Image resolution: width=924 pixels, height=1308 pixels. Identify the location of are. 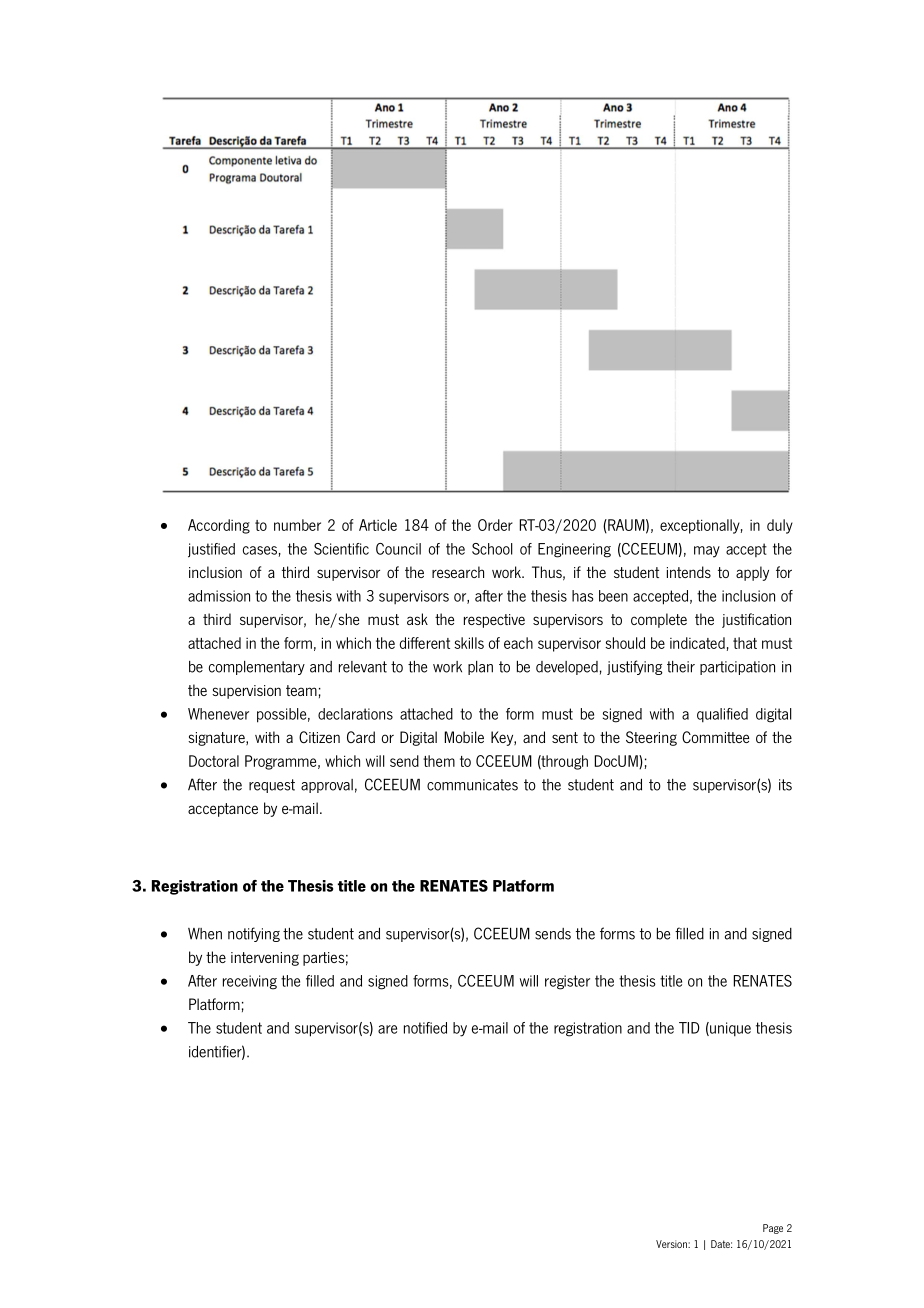
(387, 1029).
